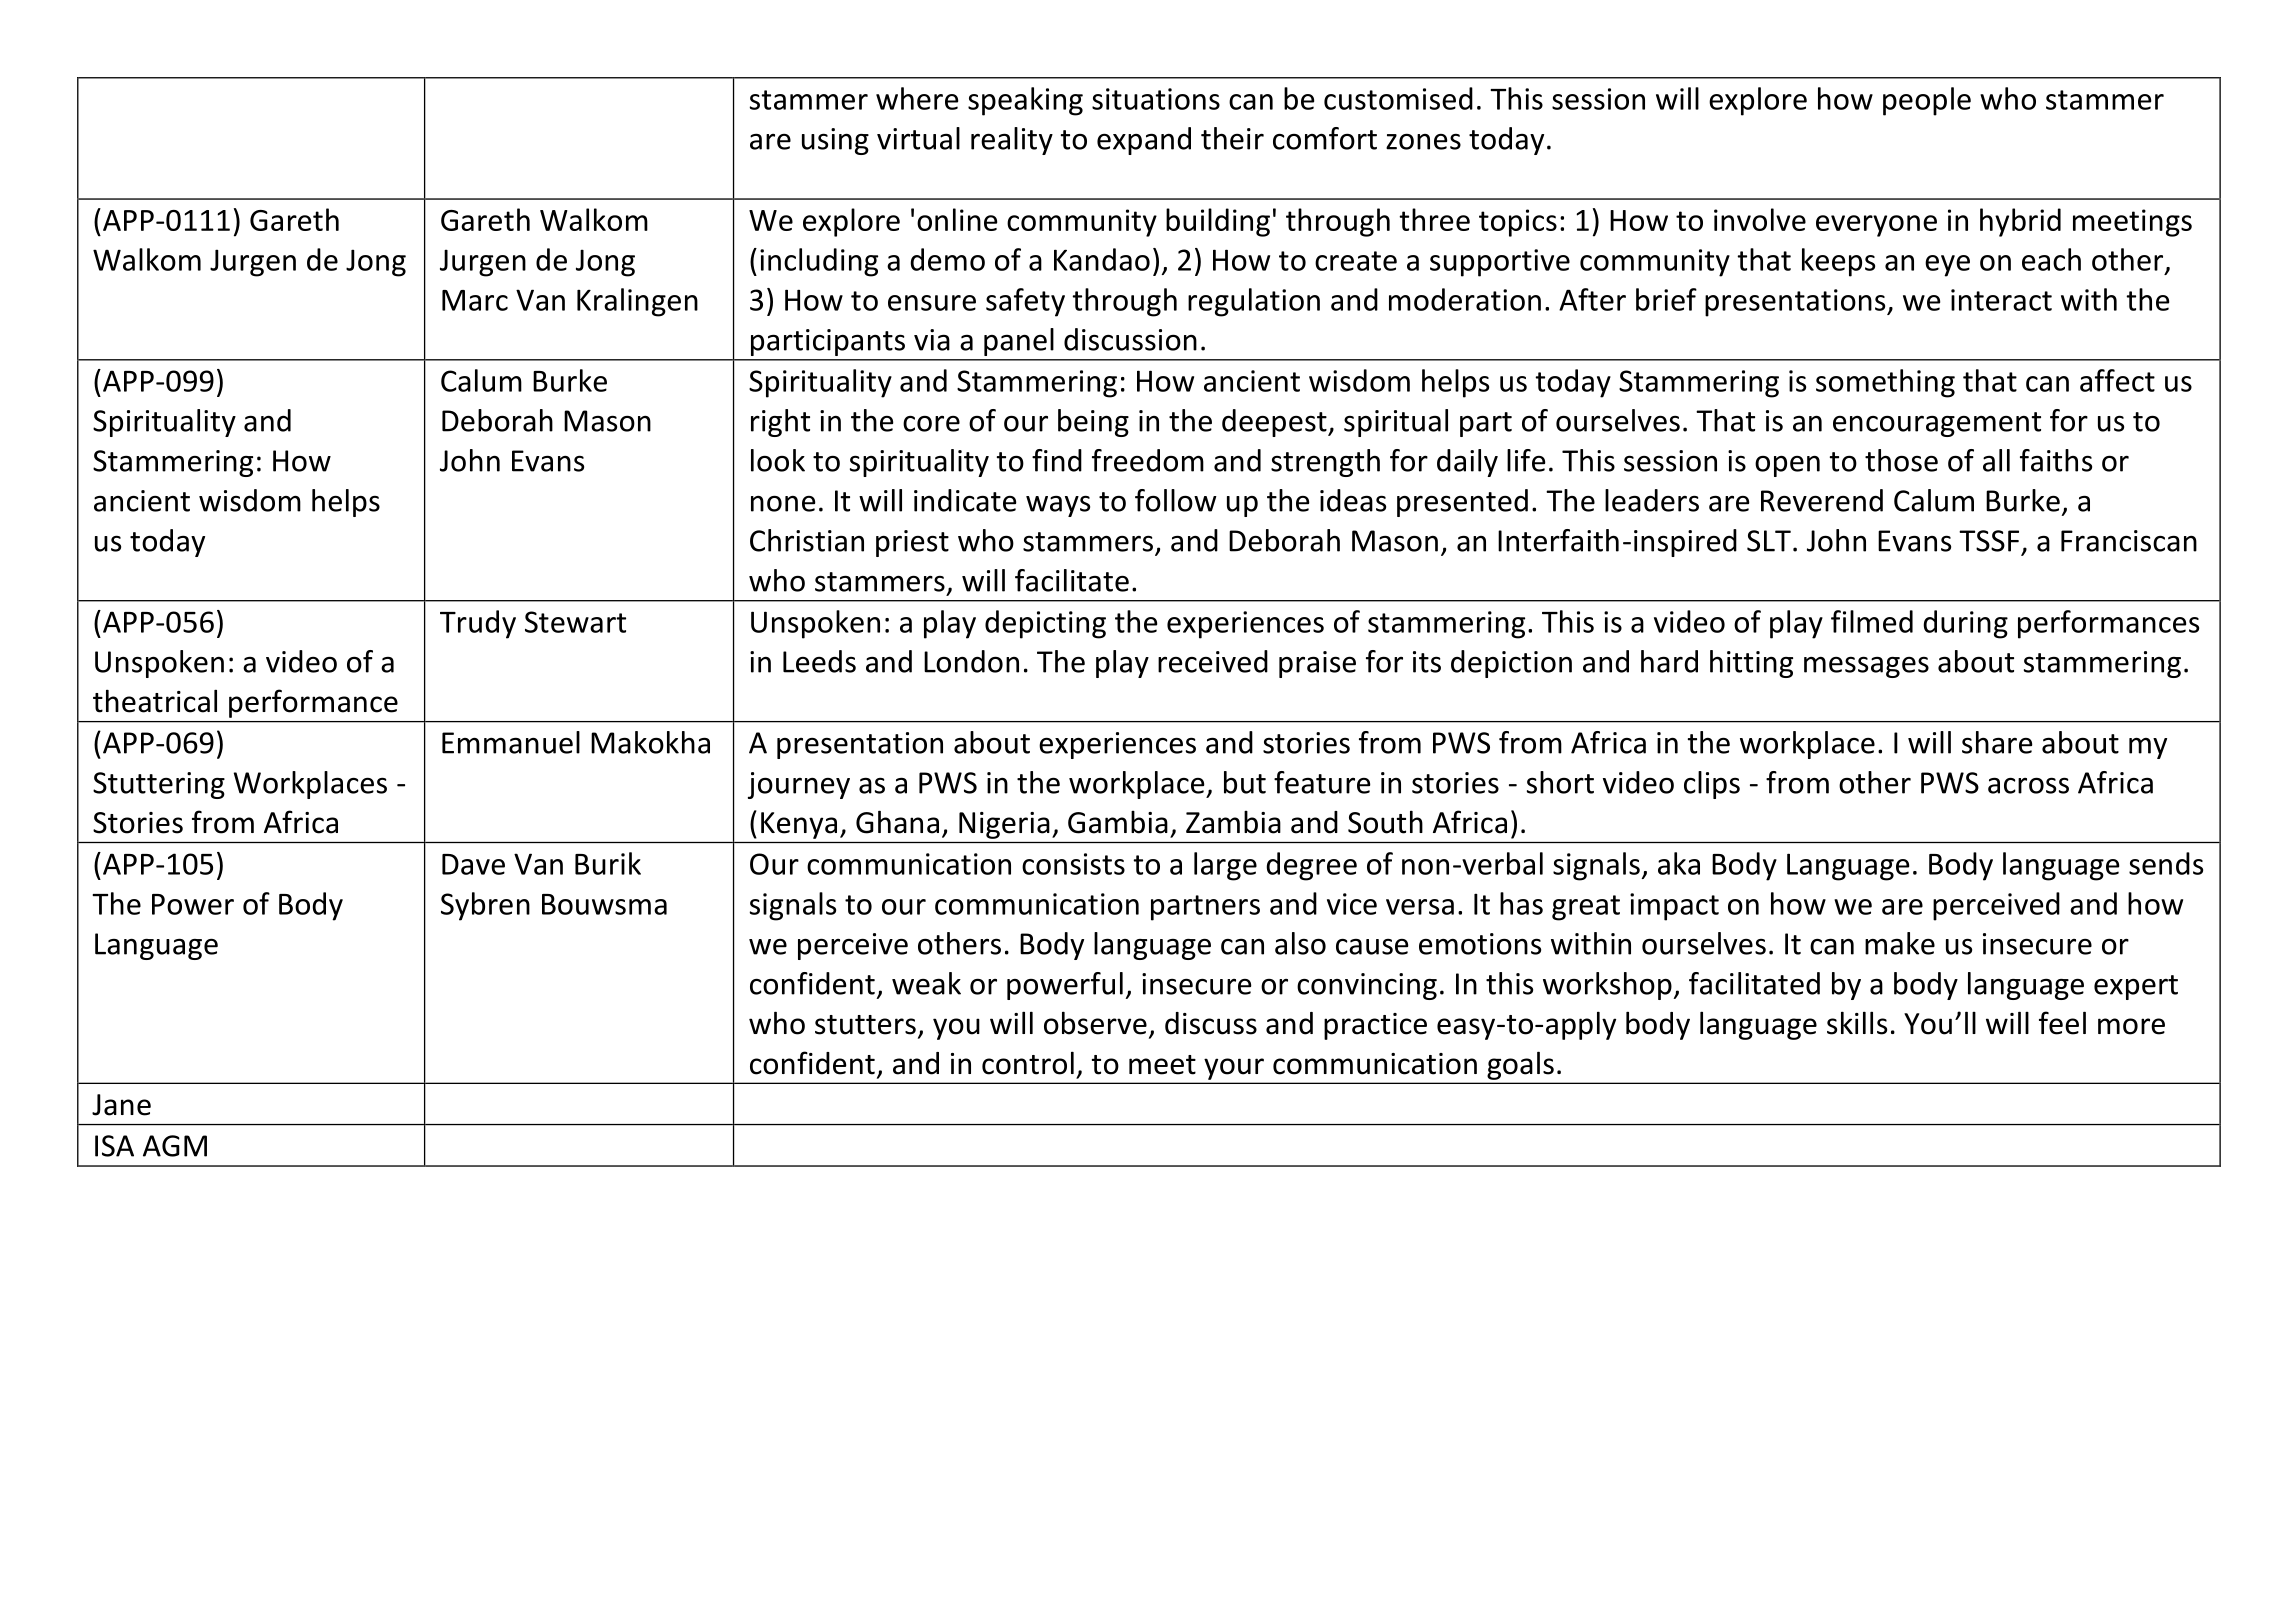 The height and width of the image is (1621, 2293). What do you see at coordinates (778, 460) in the image?
I see `look` at bounding box center [778, 460].
